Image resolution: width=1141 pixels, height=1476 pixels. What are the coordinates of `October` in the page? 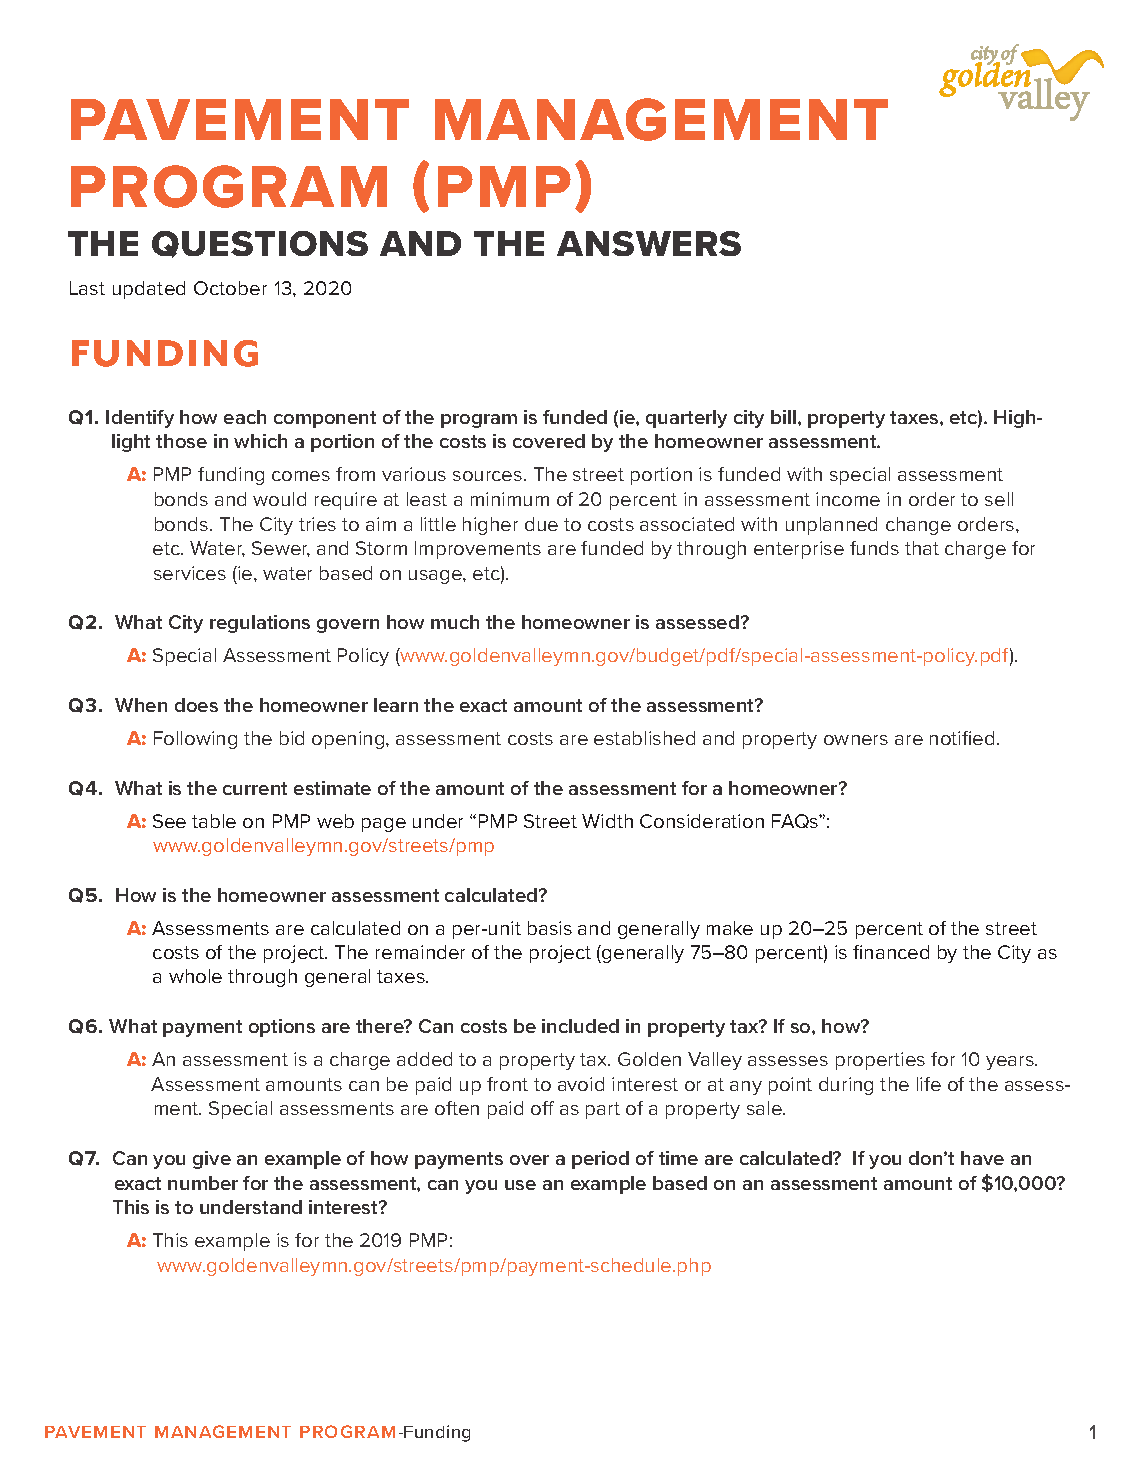 It's located at (230, 288).
